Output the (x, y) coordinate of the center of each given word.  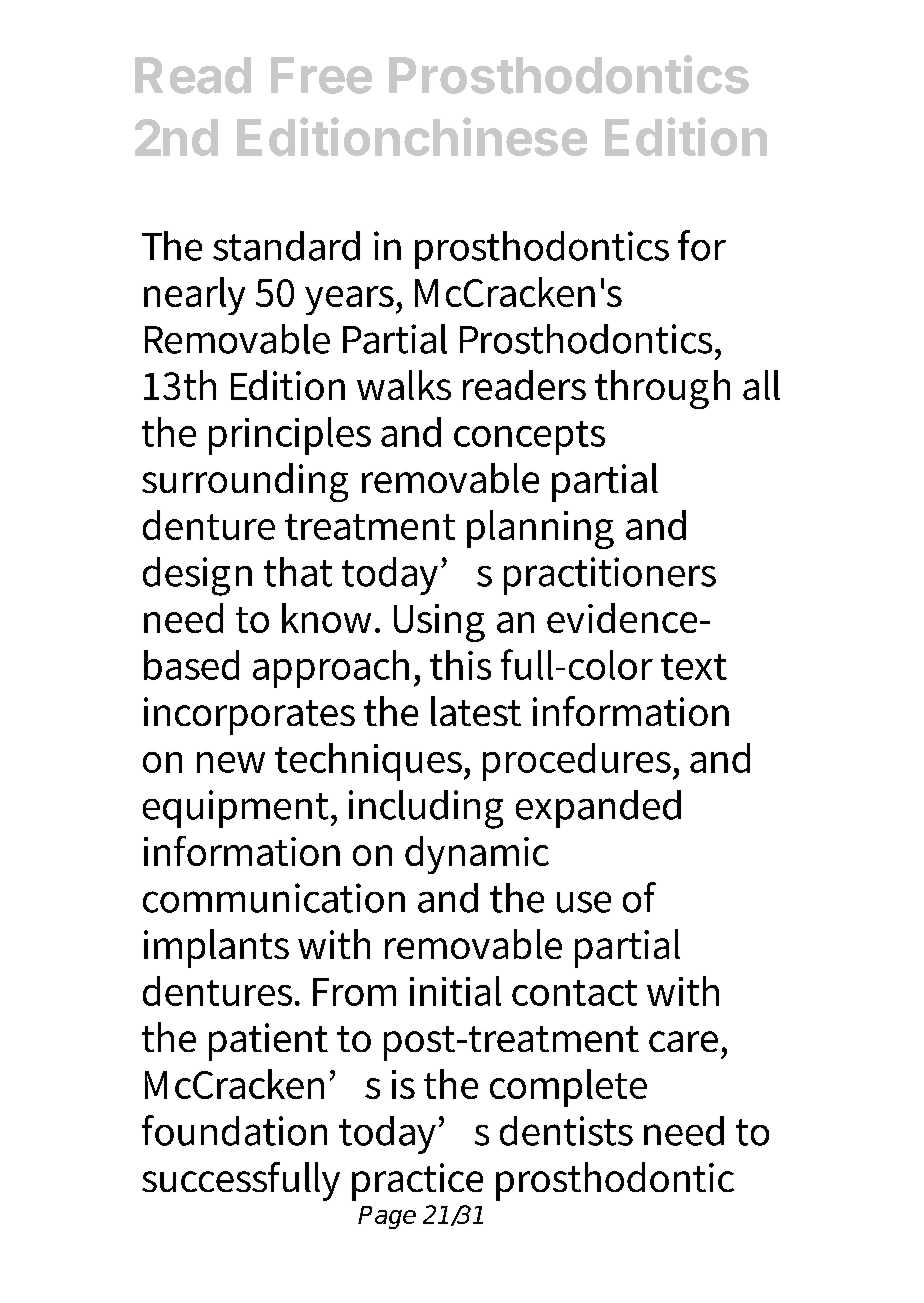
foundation (234, 1130)
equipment (237, 809)
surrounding (245, 482)
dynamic (477, 855)
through (662, 389)
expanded (598, 809)
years (351, 300)
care (683, 1041)
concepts (529, 438)
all (761, 385)
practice (417, 1182)
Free (321, 75)
